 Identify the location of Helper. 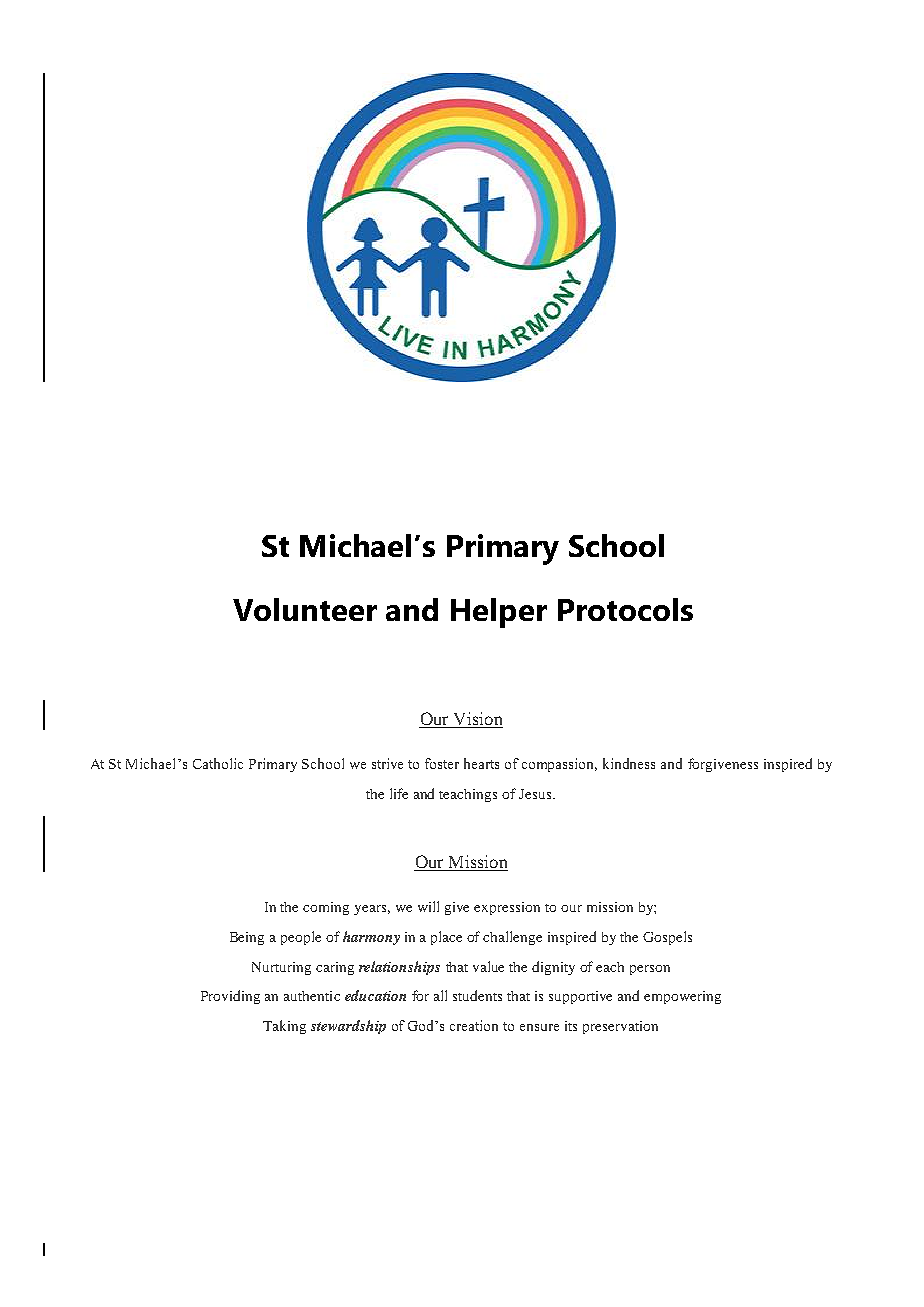
(499, 613).
